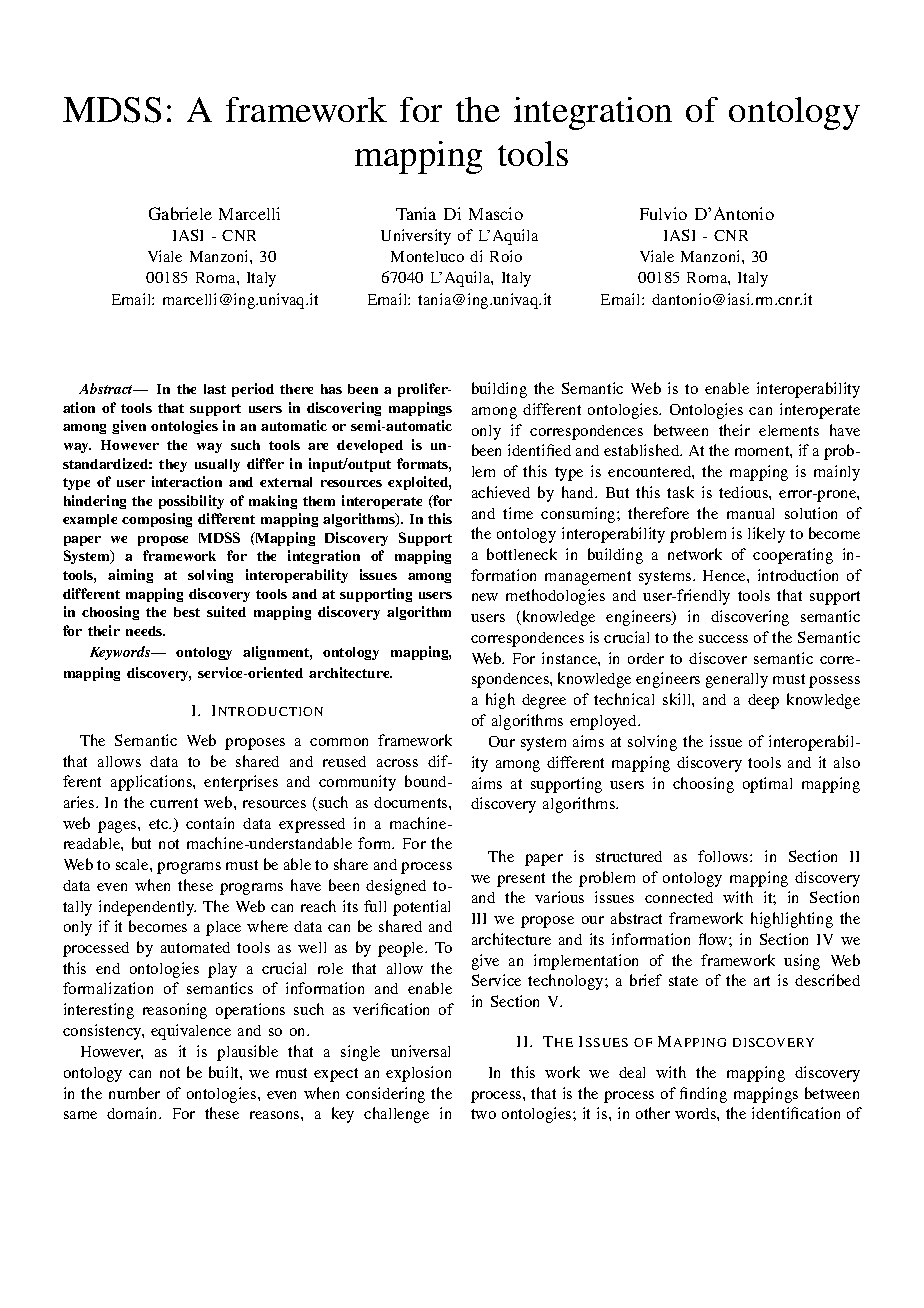 Image resolution: width=924 pixels, height=1308 pixels. Describe the element at coordinates (416, 237) in the screenshot. I see `University` at that location.
